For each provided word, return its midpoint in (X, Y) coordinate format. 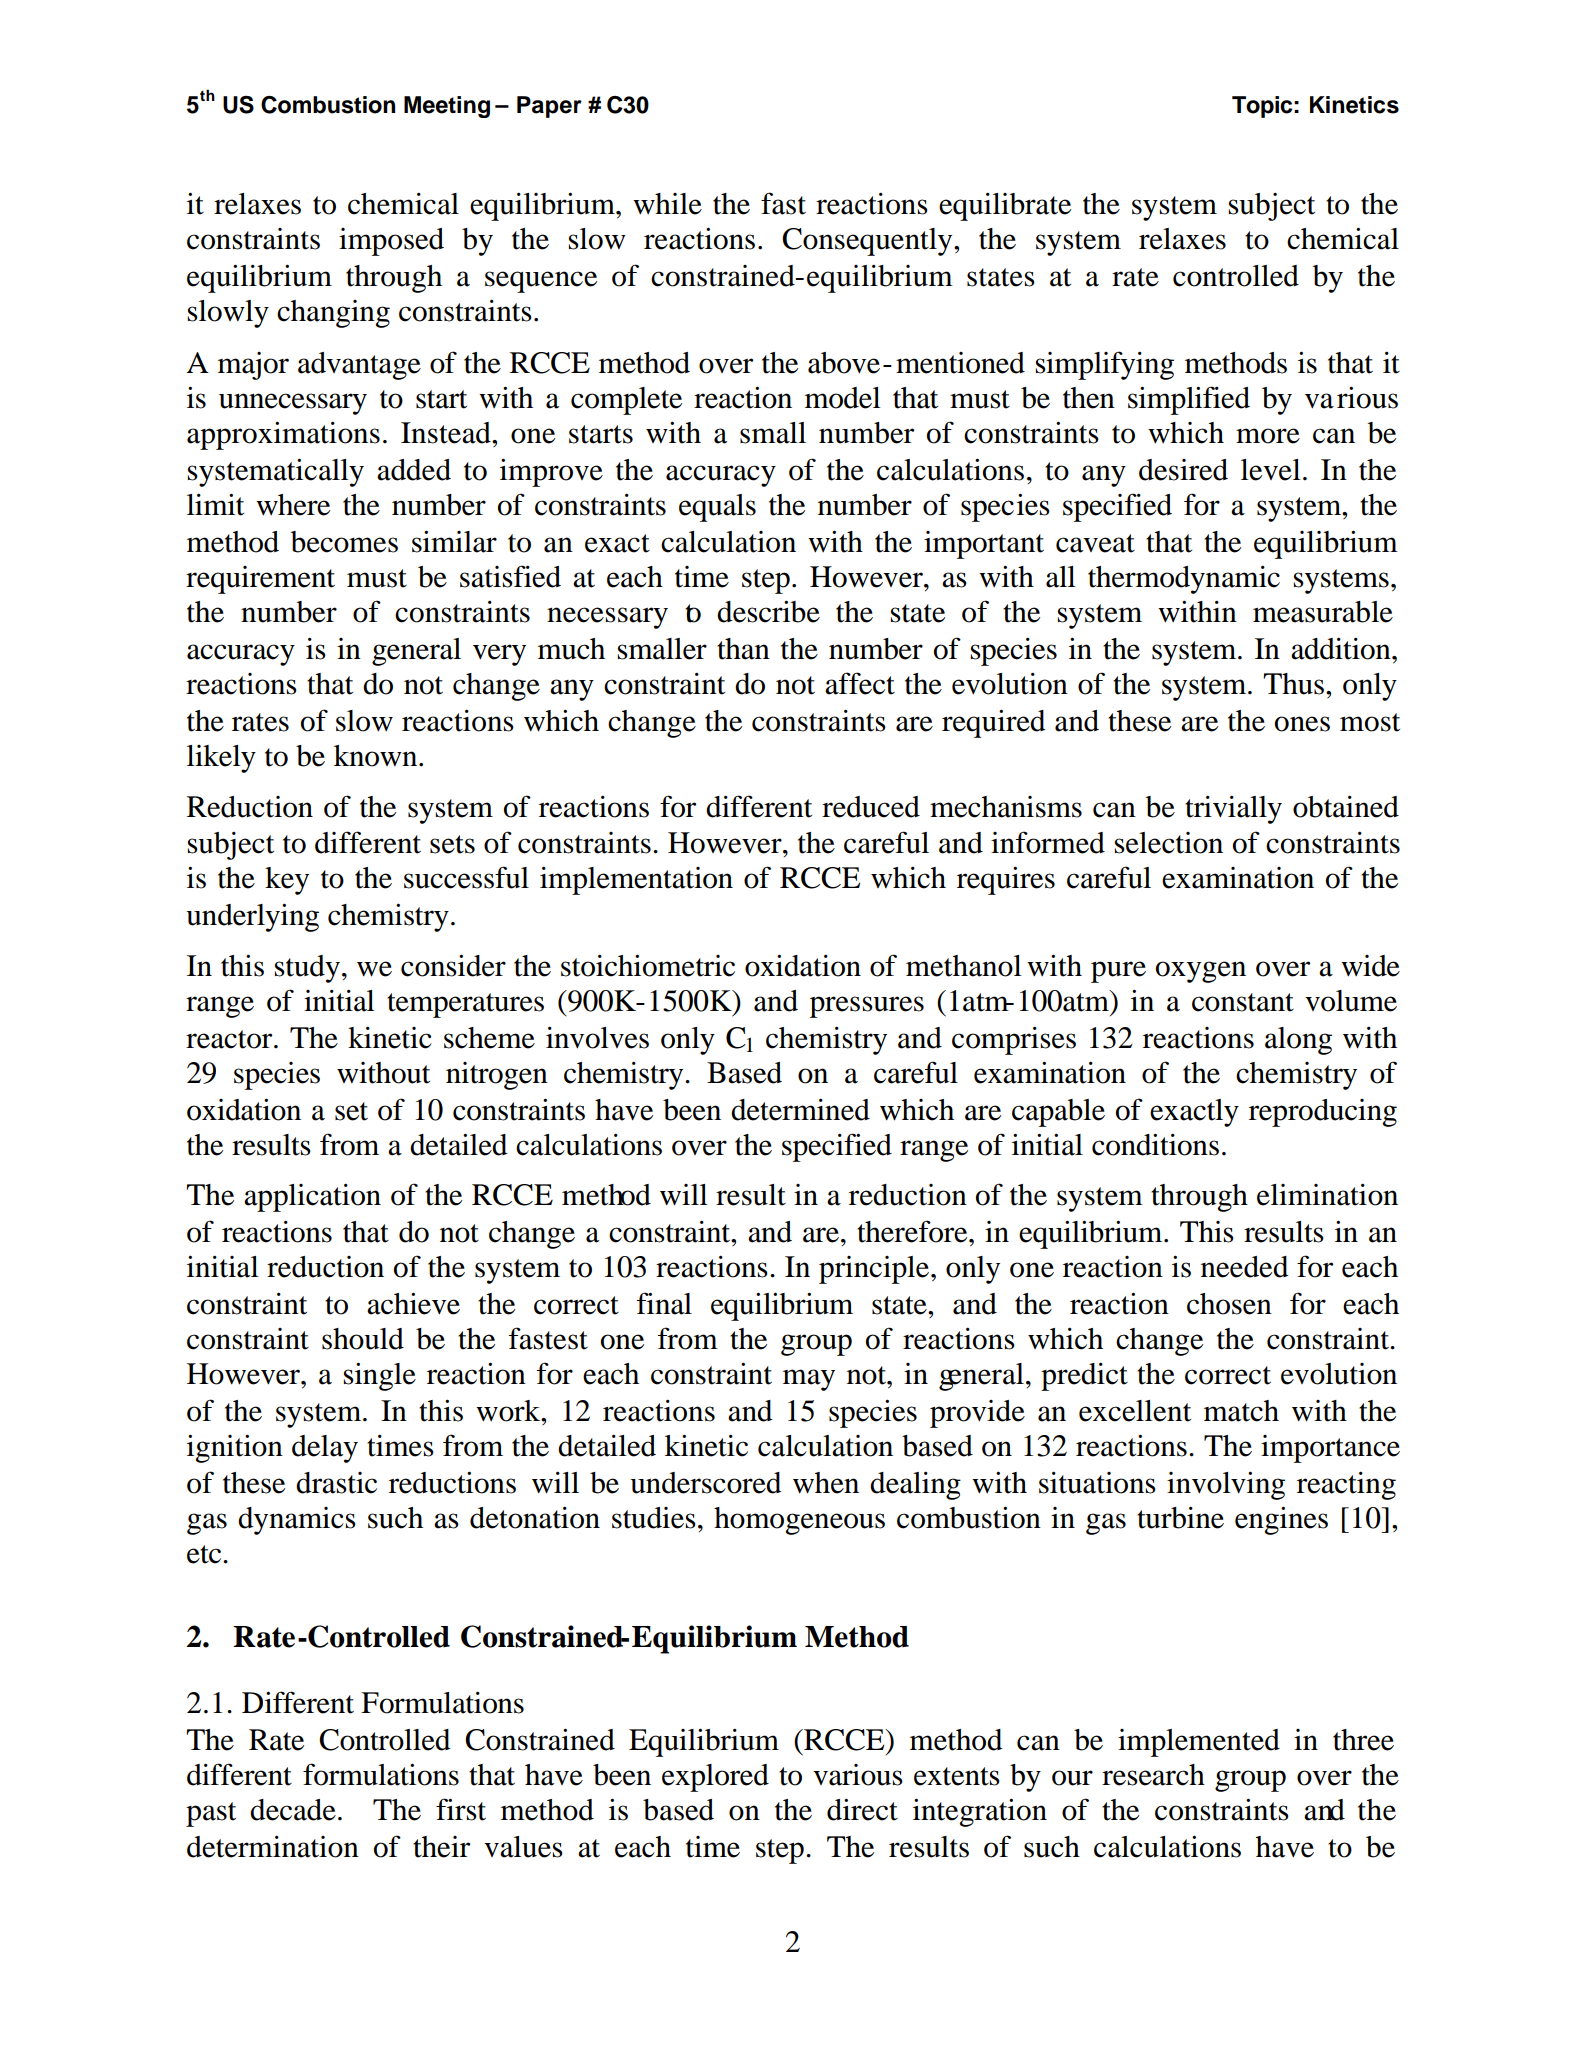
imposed (391, 242)
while (667, 204)
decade (293, 1810)
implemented (1199, 1743)
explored (715, 1778)
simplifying (1105, 365)
